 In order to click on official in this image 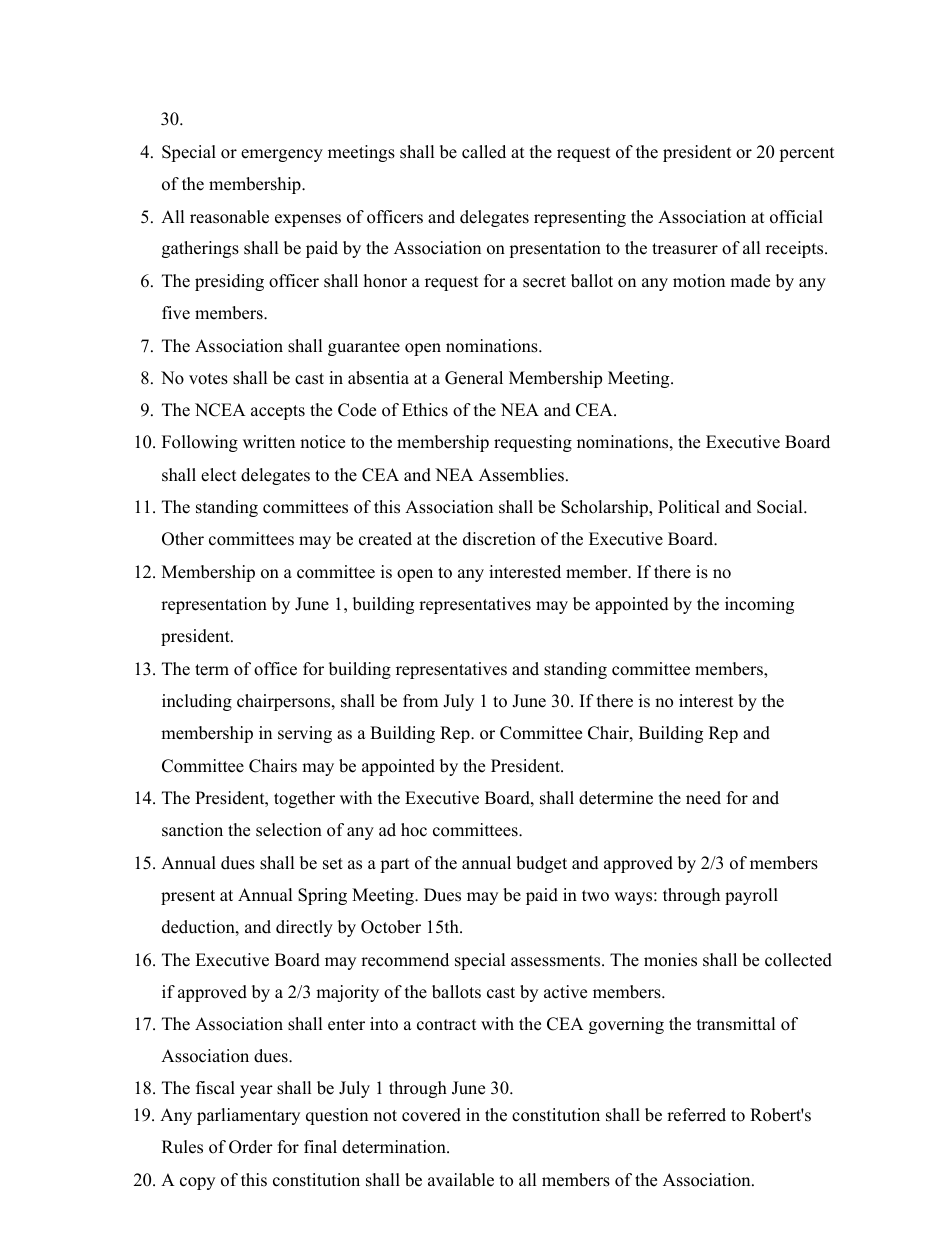, I will do `click(796, 217)`.
